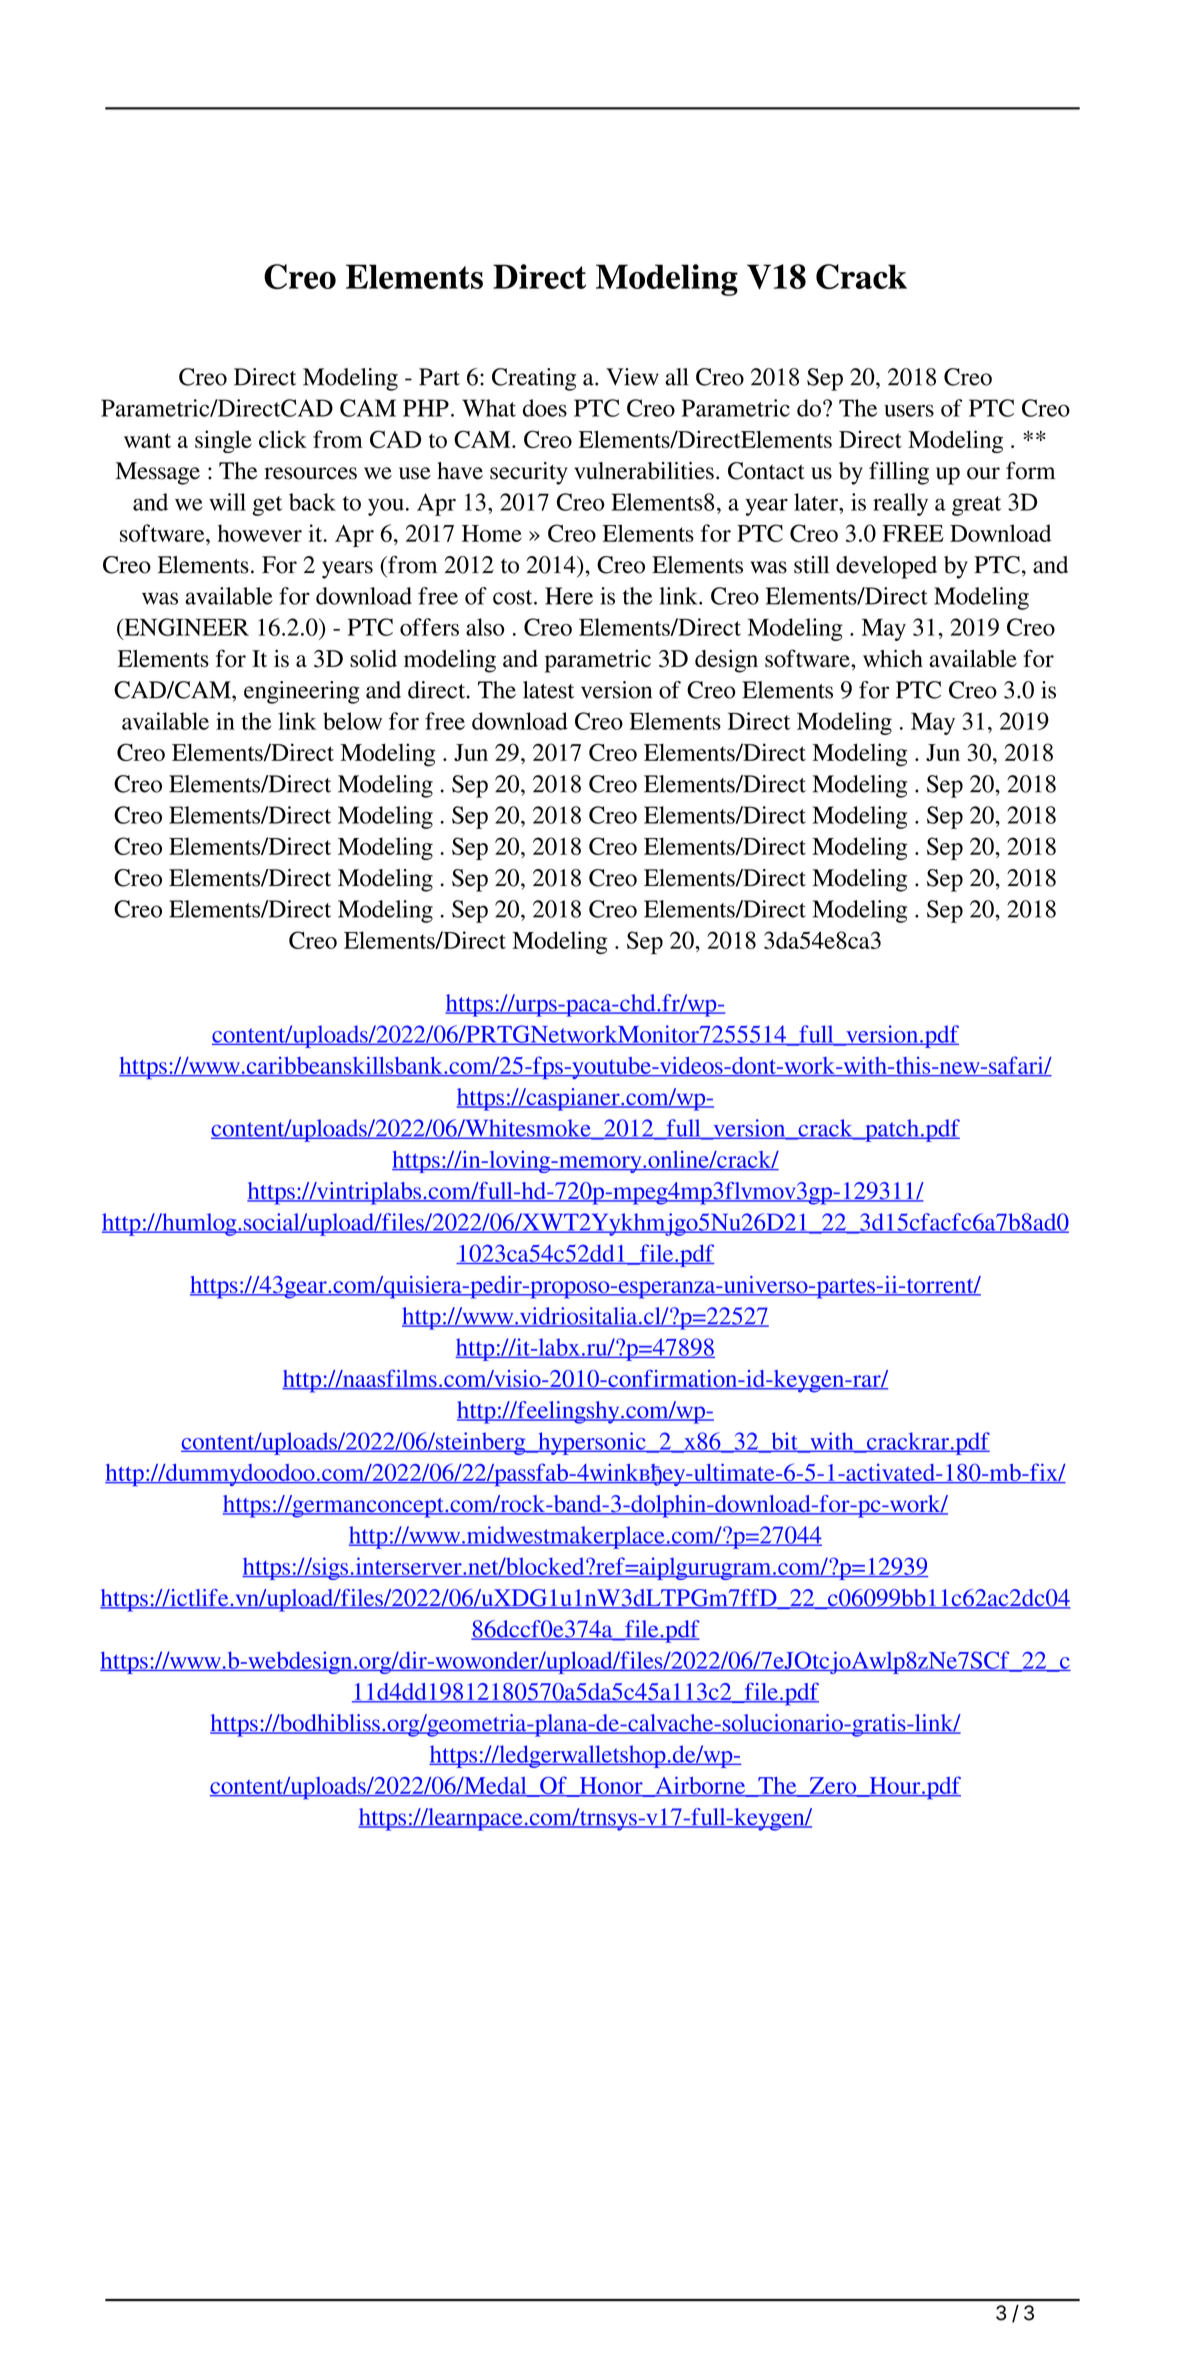  I want to click on Home, so click(492, 533).
